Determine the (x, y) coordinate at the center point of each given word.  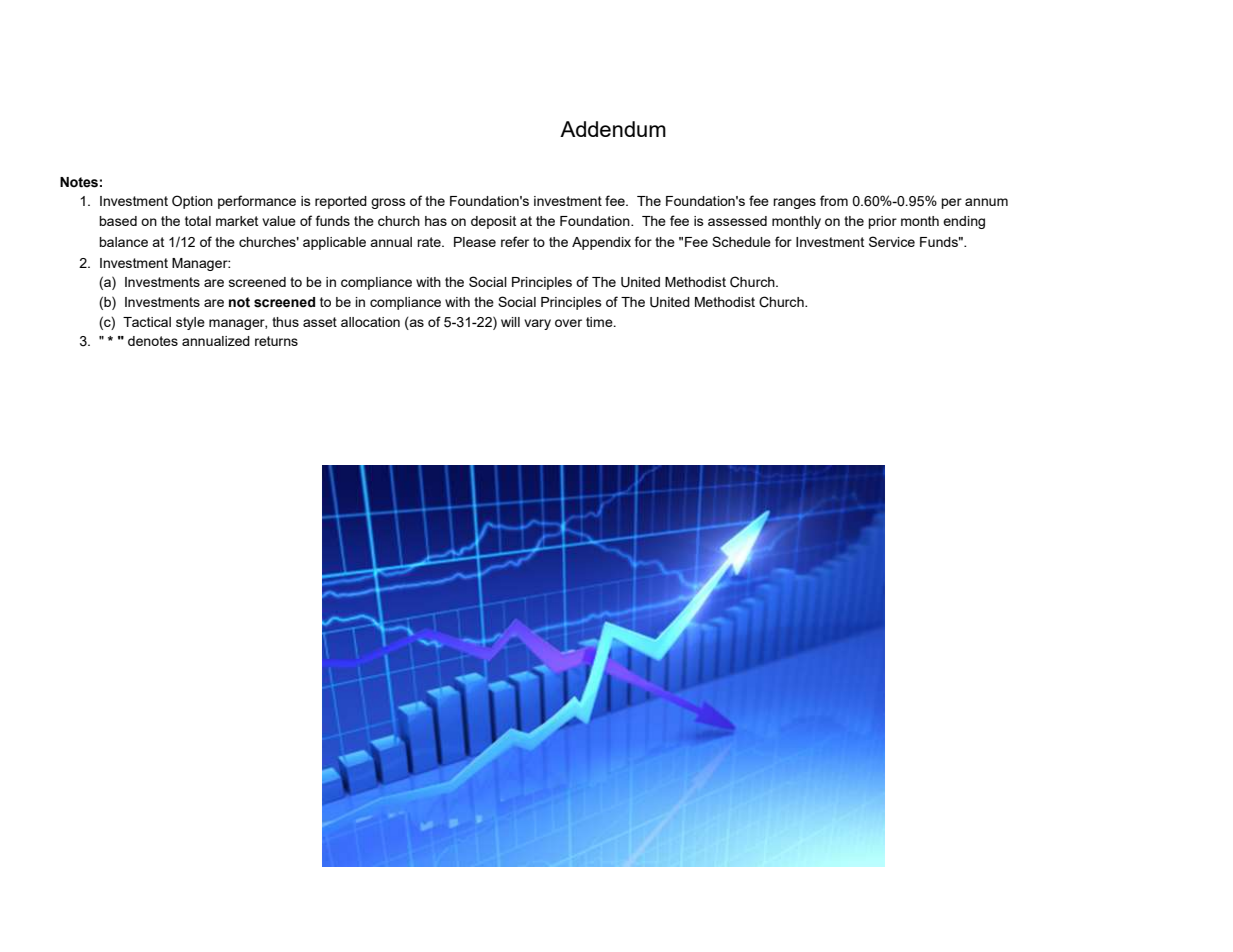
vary (537, 324)
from (834, 200)
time (600, 322)
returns (276, 341)
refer (515, 241)
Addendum (613, 129)
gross (388, 203)
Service (892, 241)
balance (123, 242)
